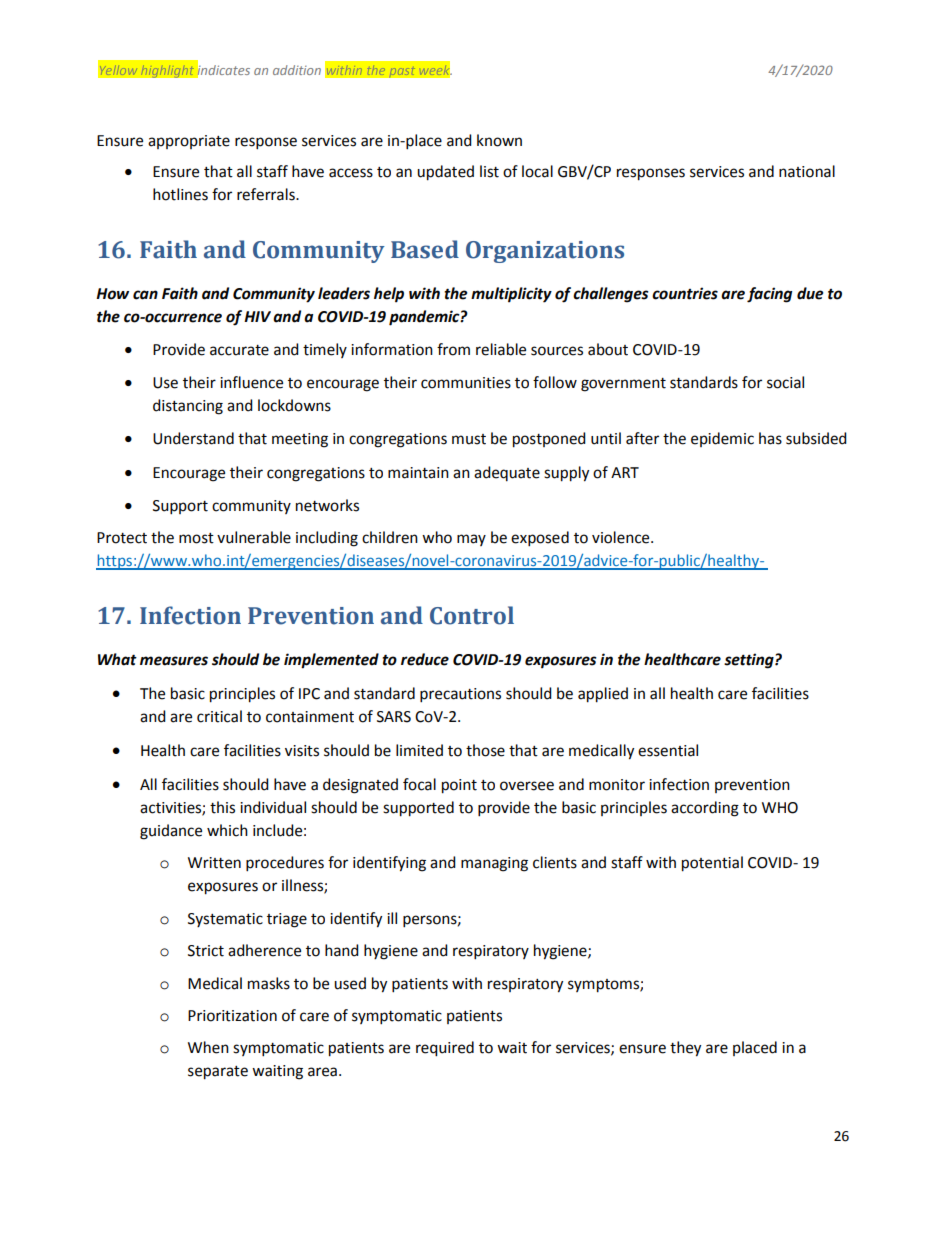 This image has width=952, height=1233. Describe the element at coordinates (239, 350) in the image. I see `accurate` at that location.
